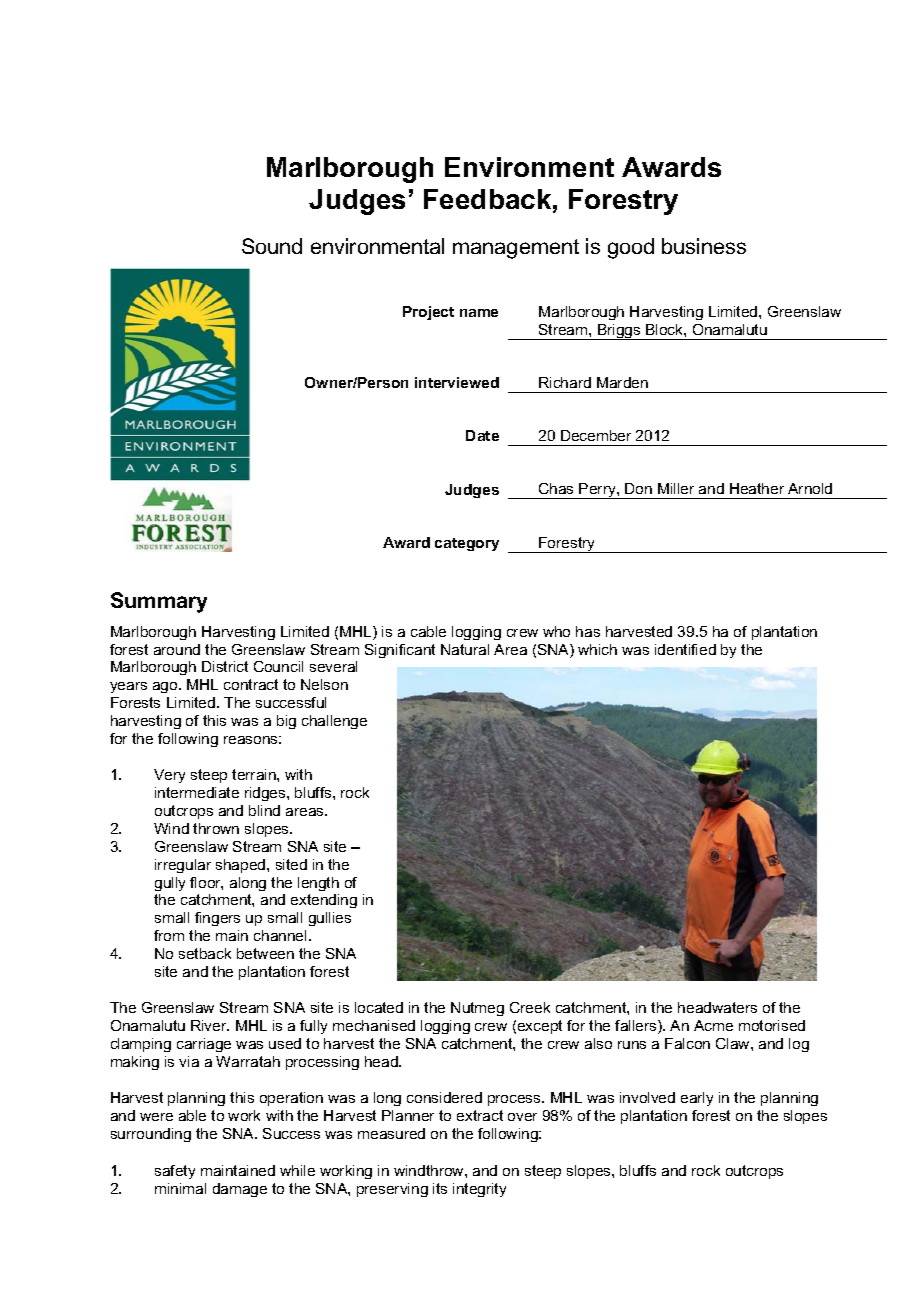  Describe the element at coordinates (175, 1172) in the screenshot. I see `safety` at that location.
